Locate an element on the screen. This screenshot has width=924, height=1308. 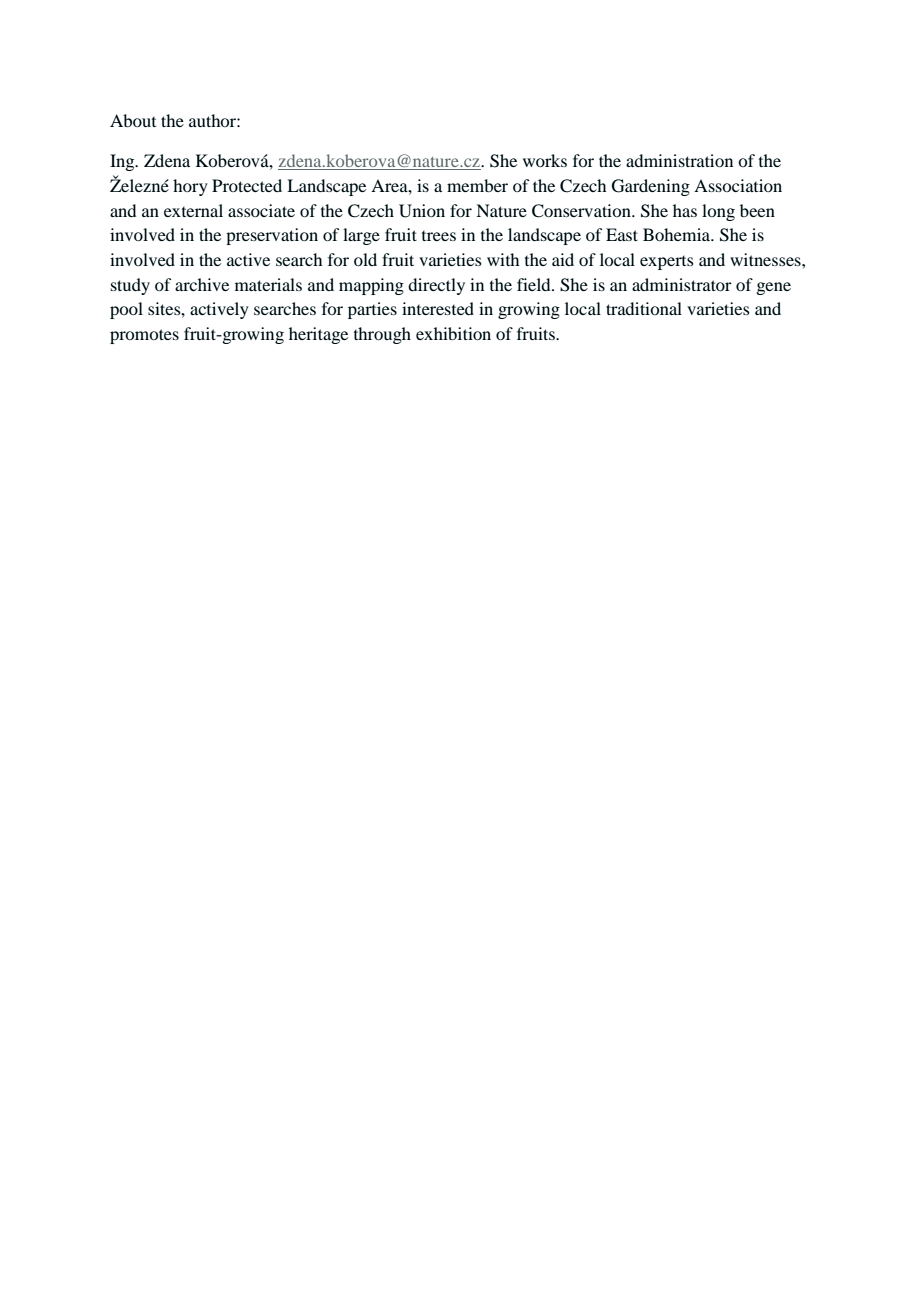
administration is located at coordinates (679, 160).
